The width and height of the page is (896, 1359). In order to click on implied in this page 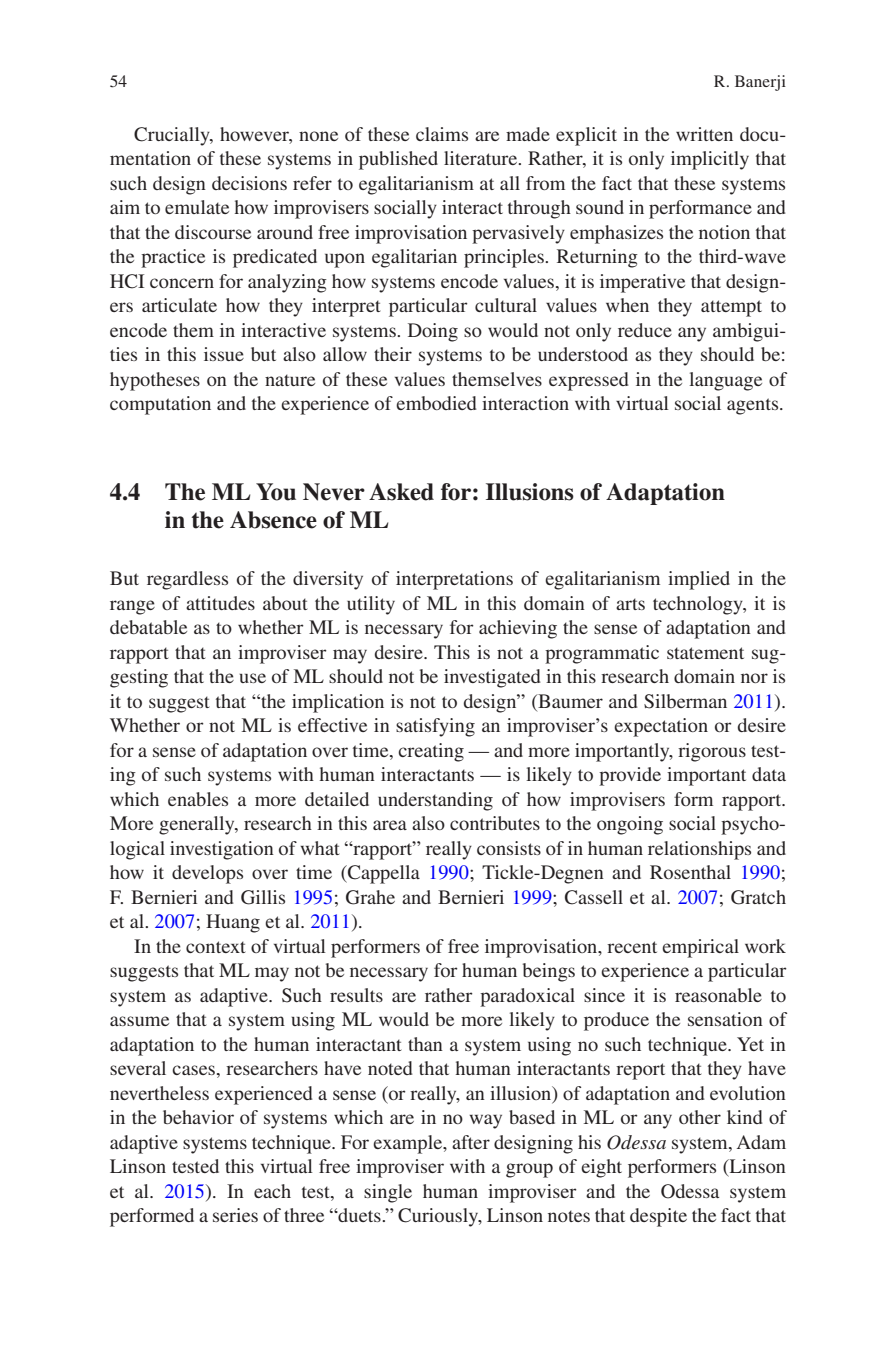, I will do `click(699, 580)`.
